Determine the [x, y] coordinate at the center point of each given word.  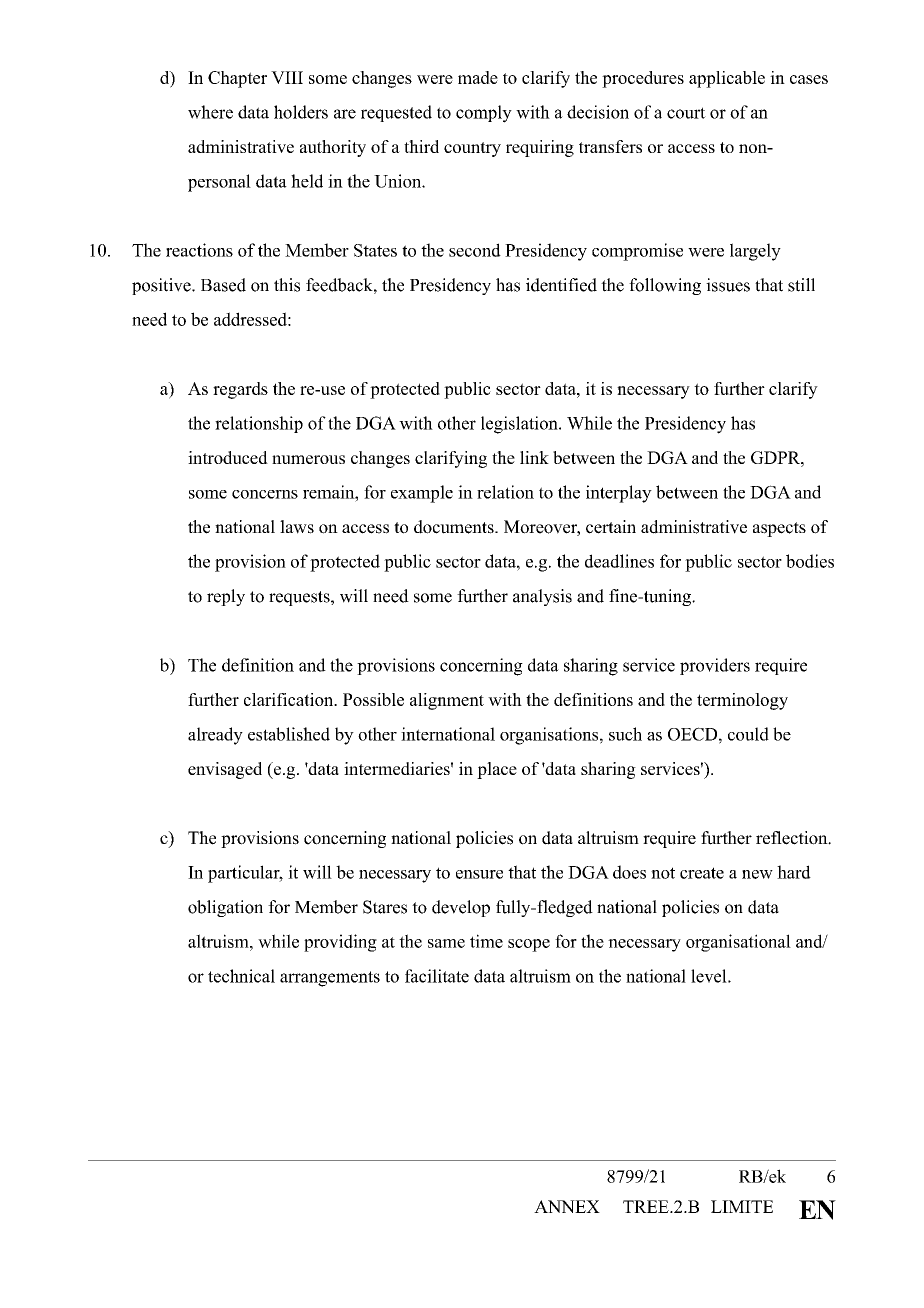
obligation [225, 908]
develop [461, 908]
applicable [727, 79]
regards [240, 390]
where [210, 112]
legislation [520, 425]
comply [484, 114]
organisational [738, 943]
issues [728, 285]
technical [241, 976]
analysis [542, 597]
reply [226, 597]
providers [715, 666]
